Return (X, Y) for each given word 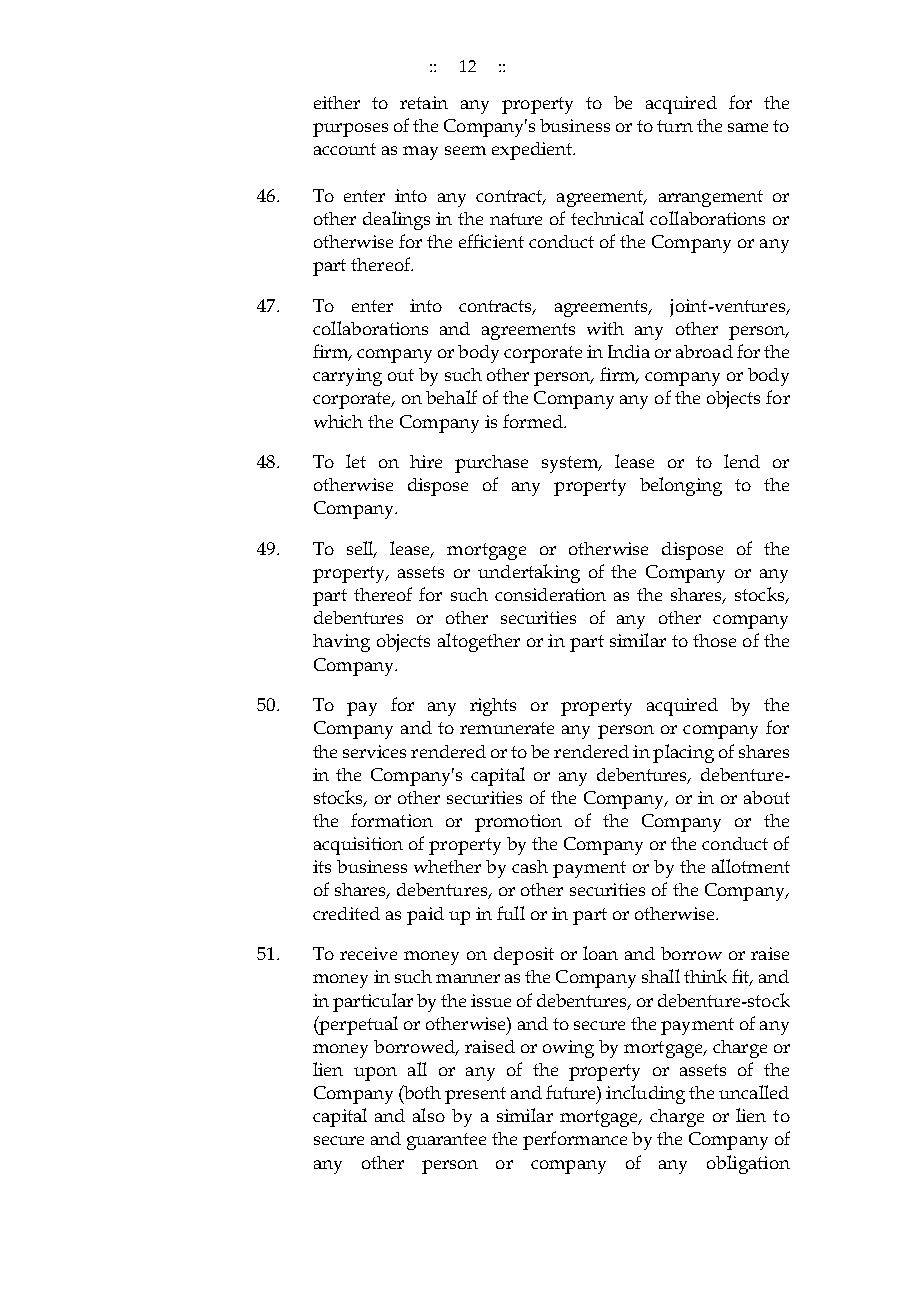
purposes (350, 130)
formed (534, 421)
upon (375, 1074)
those (714, 640)
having (341, 643)
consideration (550, 594)
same (748, 127)
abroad (704, 351)
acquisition (358, 846)
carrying (347, 377)
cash (530, 866)
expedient (533, 151)
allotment (751, 866)
